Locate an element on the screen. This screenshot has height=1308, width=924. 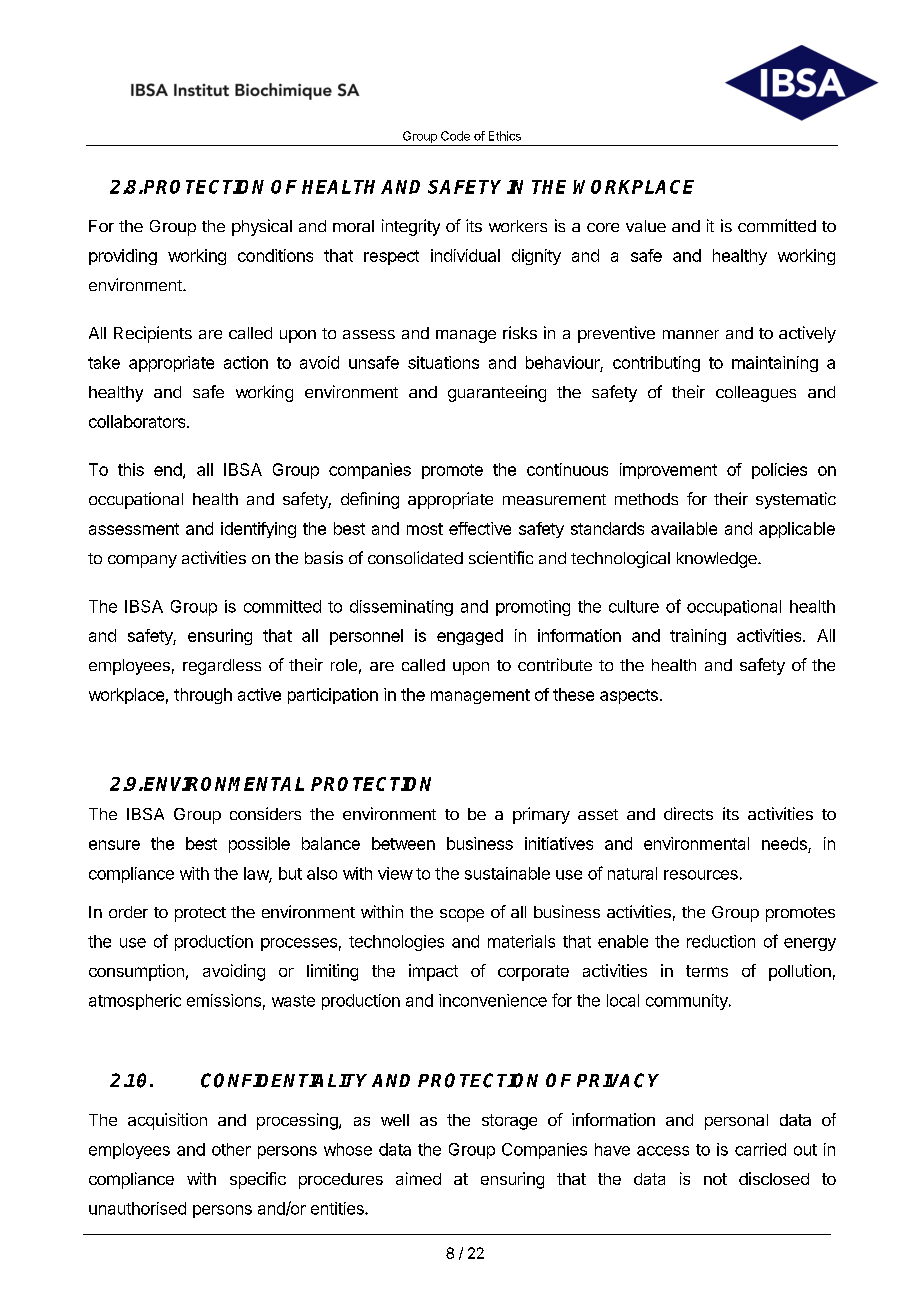
physical is located at coordinates (262, 227).
